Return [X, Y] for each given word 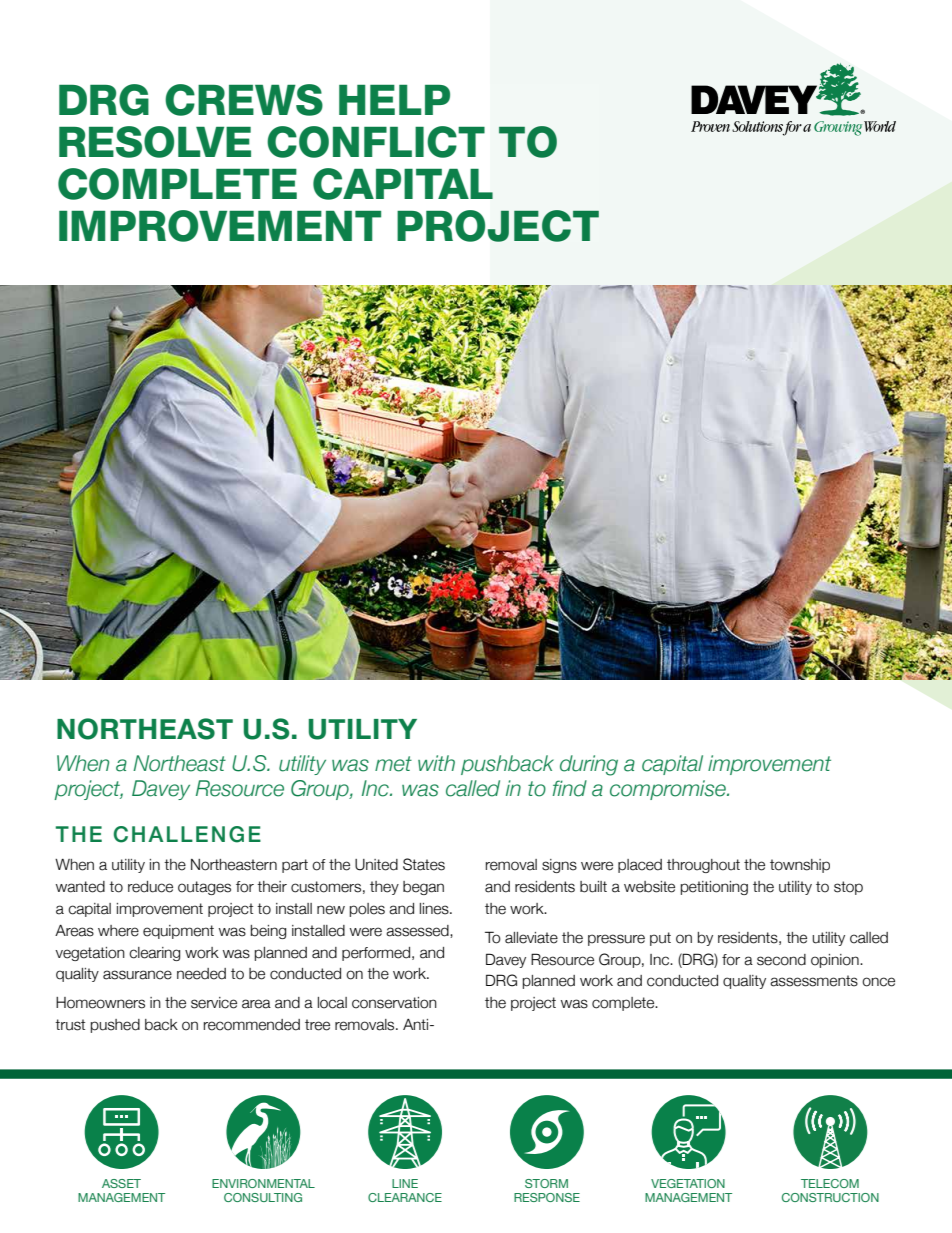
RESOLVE [155, 142]
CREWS [244, 100]
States [424, 864]
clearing [154, 954]
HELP [394, 100]
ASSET [121, 1183]
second [781, 960]
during [589, 765]
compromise [669, 790]
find [569, 788]
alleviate [531, 938]
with [436, 763]
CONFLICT [376, 142]
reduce [150, 887]
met [393, 764]
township [800, 866]
